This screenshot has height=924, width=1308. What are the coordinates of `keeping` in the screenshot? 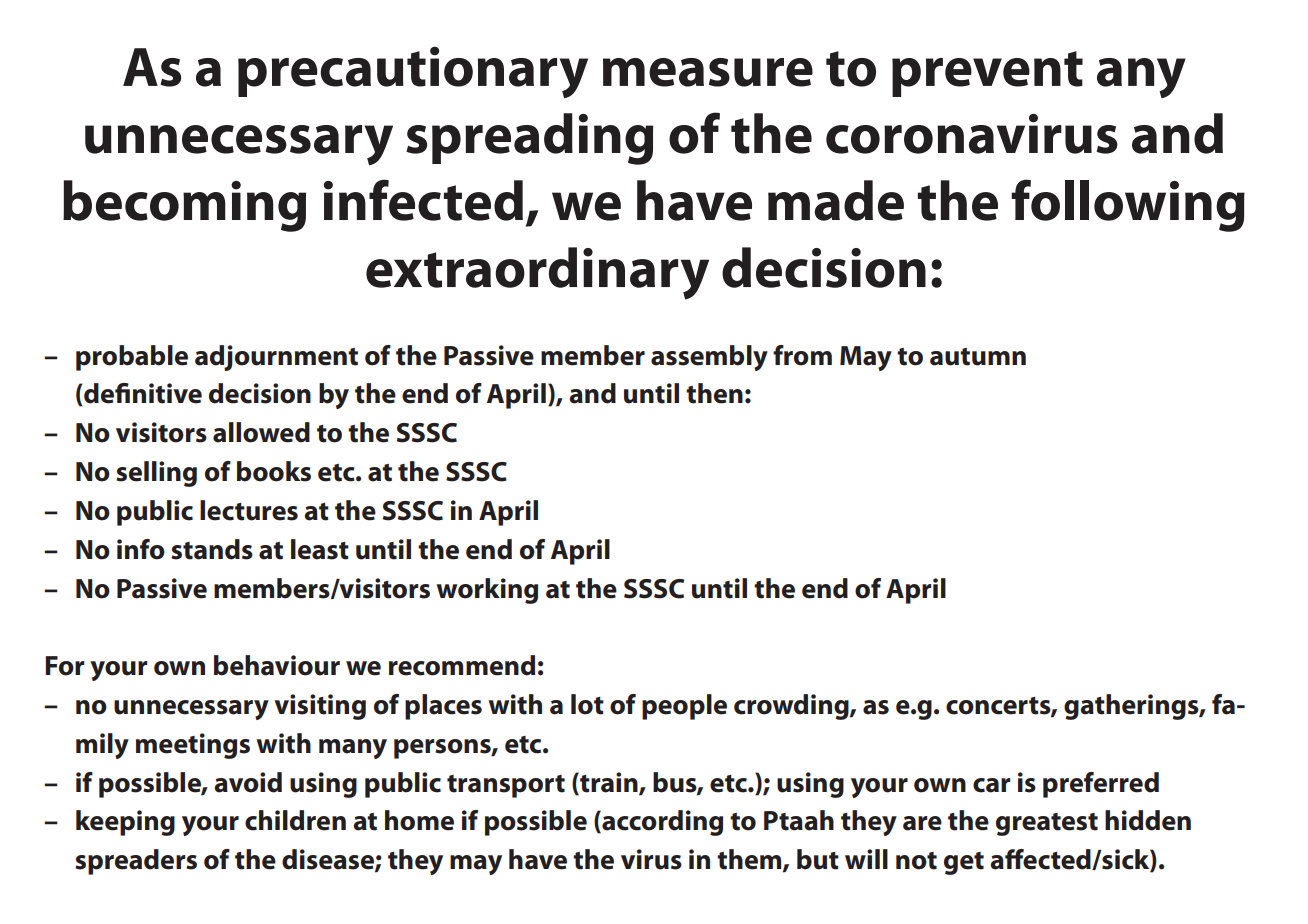 It's located at (125, 823).
